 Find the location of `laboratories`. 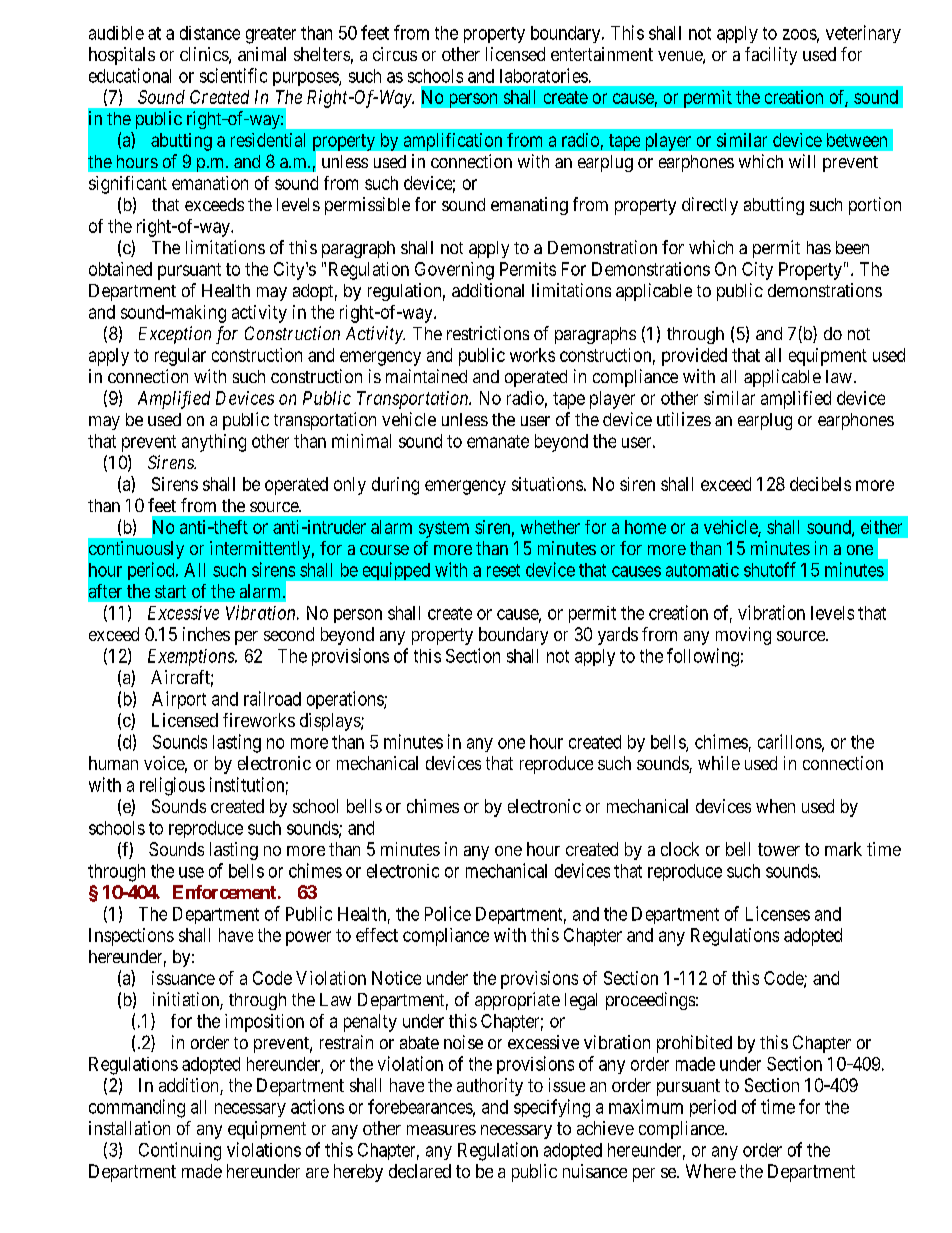

laboratories is located at coordinates (544, 75).
